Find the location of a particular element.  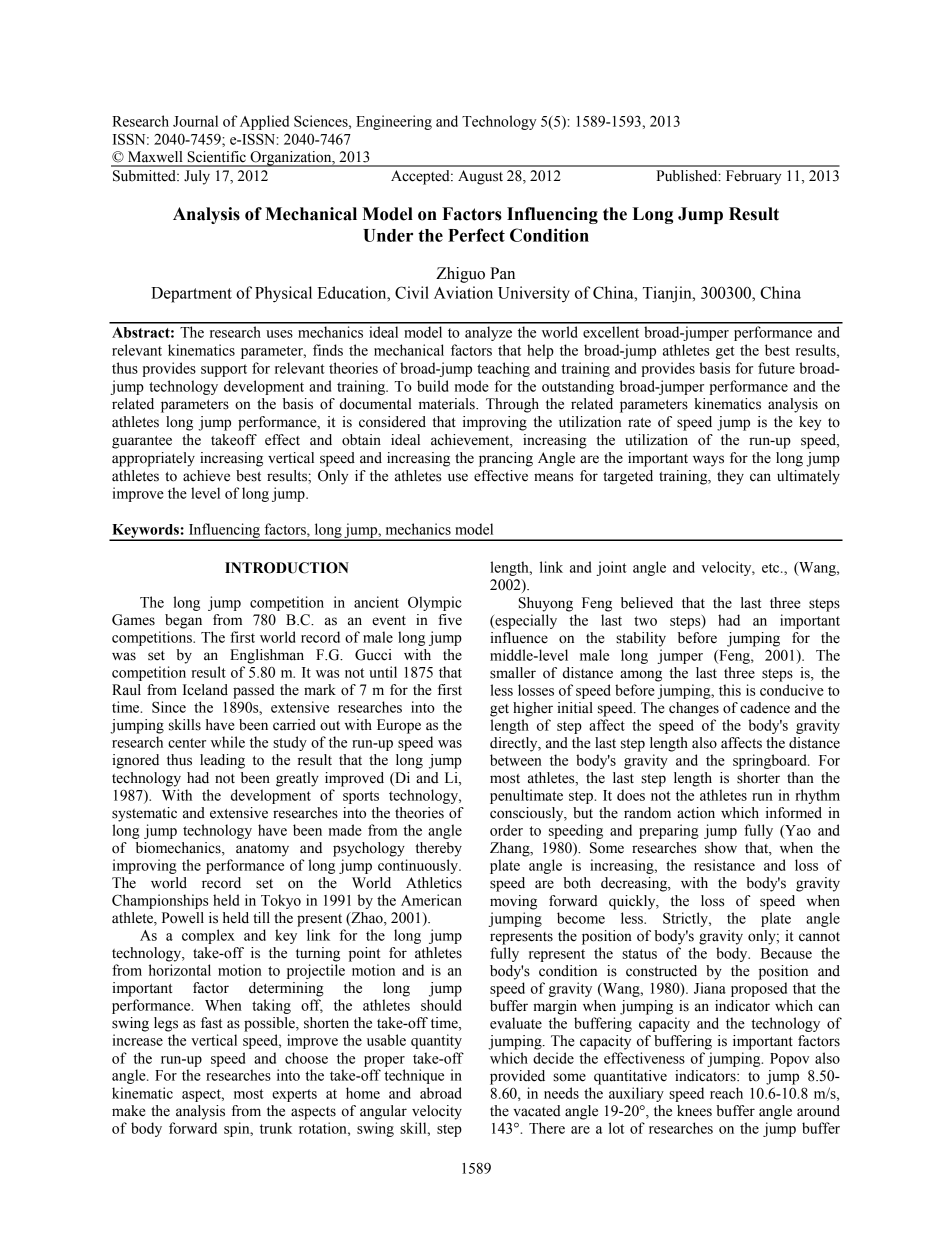

August is located at coordinates (480, 177).
